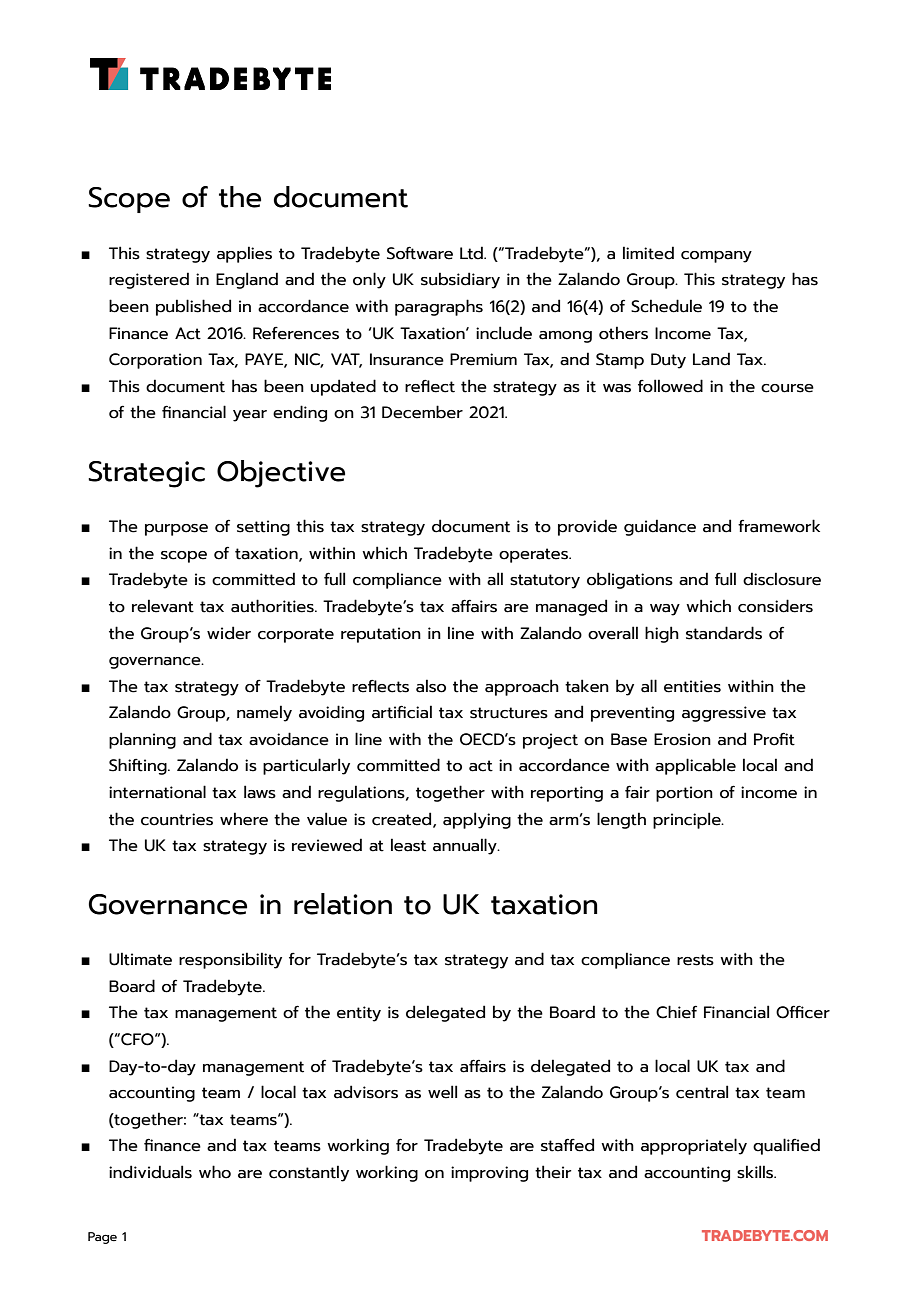 This screenshot has height=1307, width=924. I want to click on artificial, so click(402, 712).
